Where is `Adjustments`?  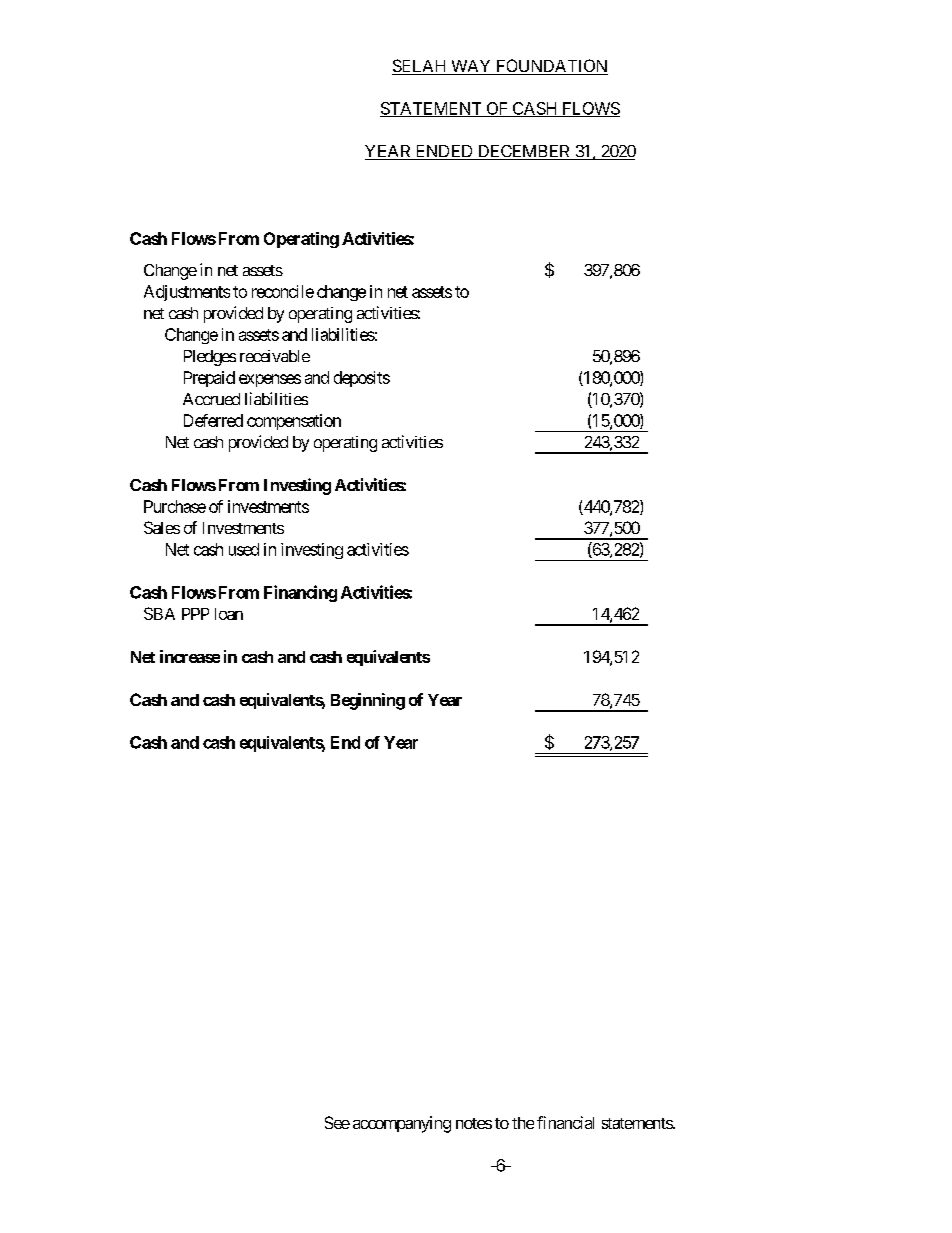 Adjustments is located at coordinates (187, 293).
